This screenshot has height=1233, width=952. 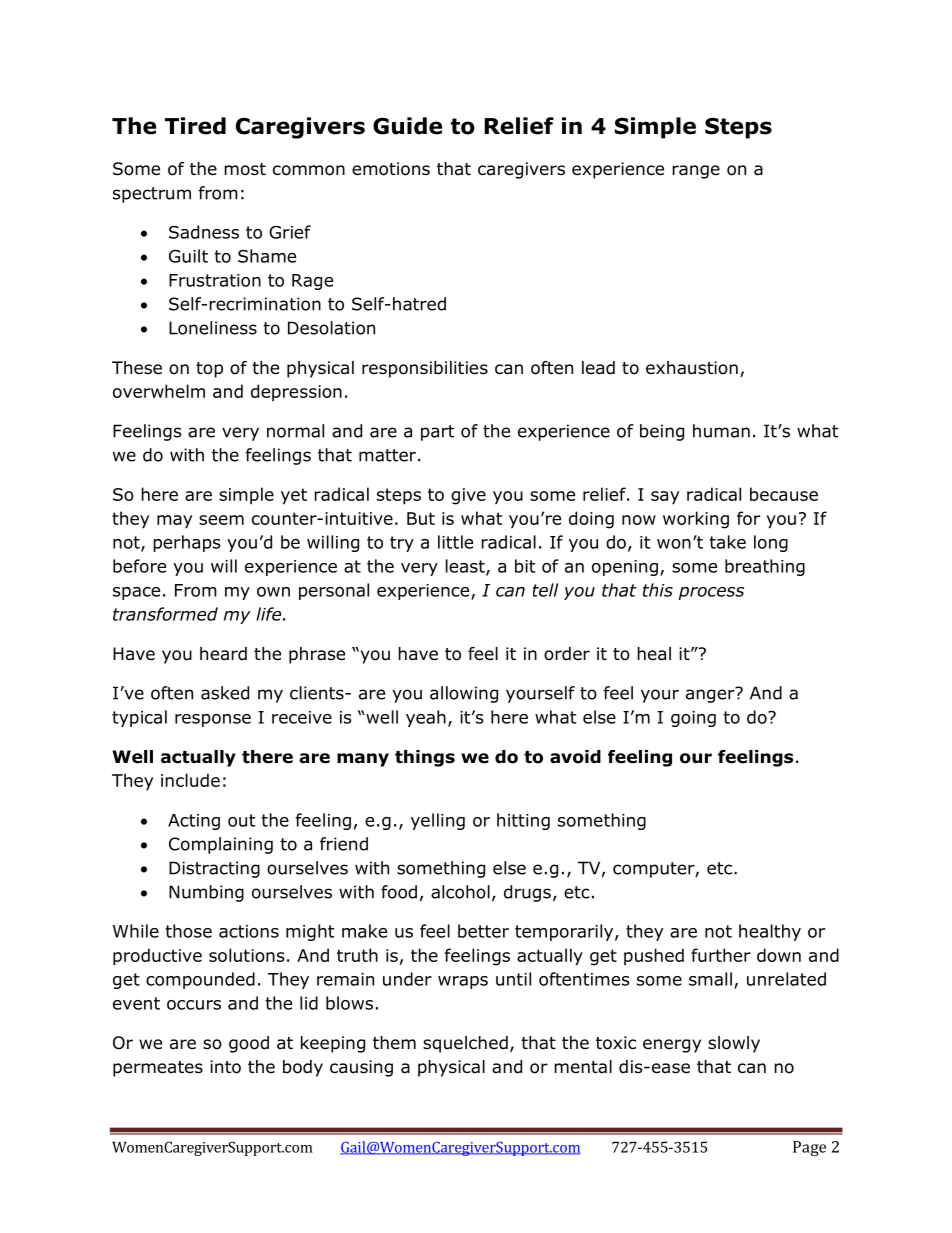 I want to click on Guide, so click(x=407, y=126).
